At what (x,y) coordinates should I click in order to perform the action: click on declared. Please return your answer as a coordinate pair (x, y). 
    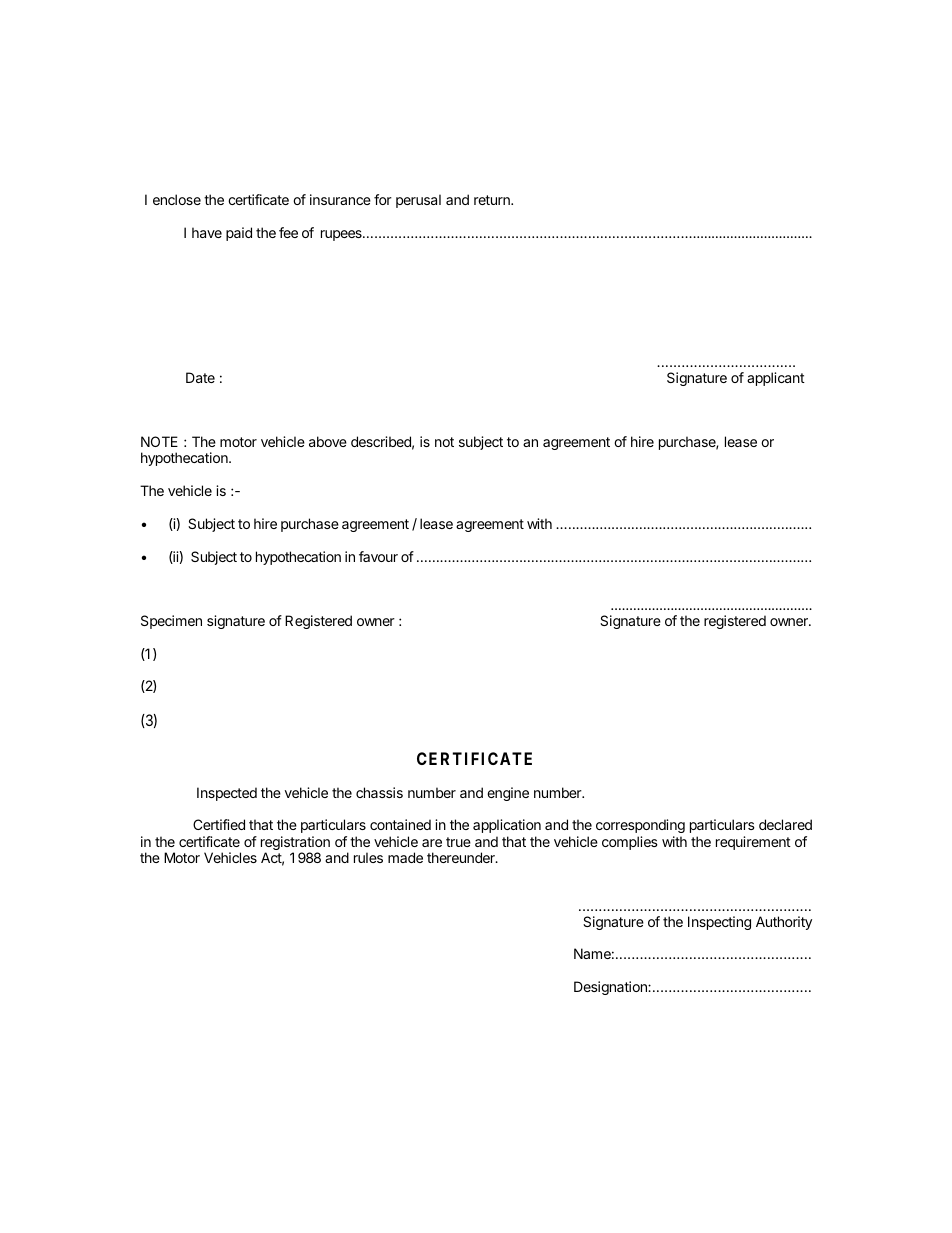
    Looking at the image, I should click on (785, 824).
